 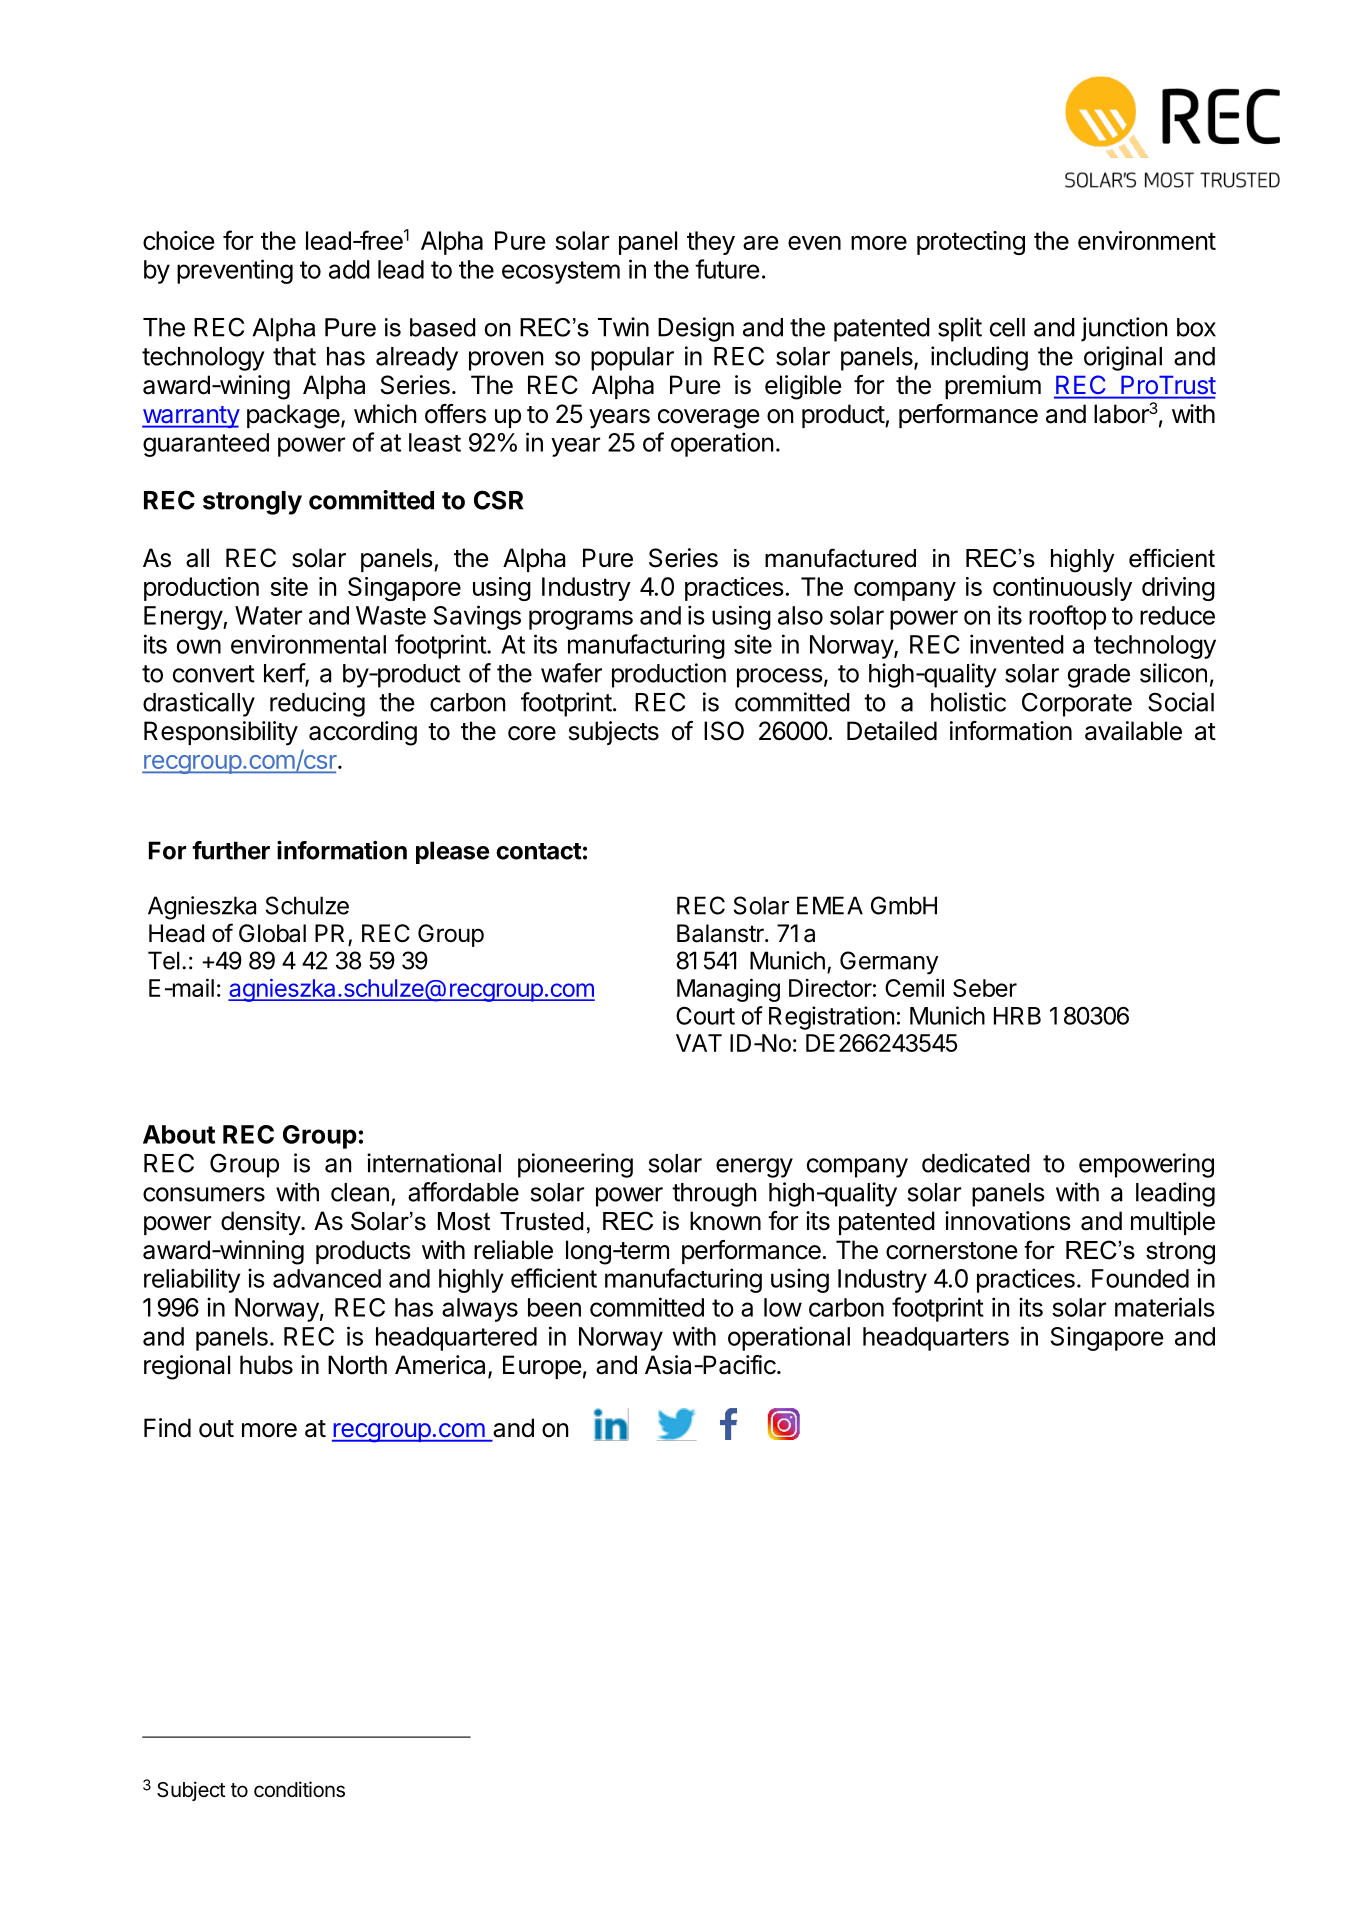 What do you see at coordinates (1124, 329) in the page?
I see `junction` at bounding box center [1124, 329].
